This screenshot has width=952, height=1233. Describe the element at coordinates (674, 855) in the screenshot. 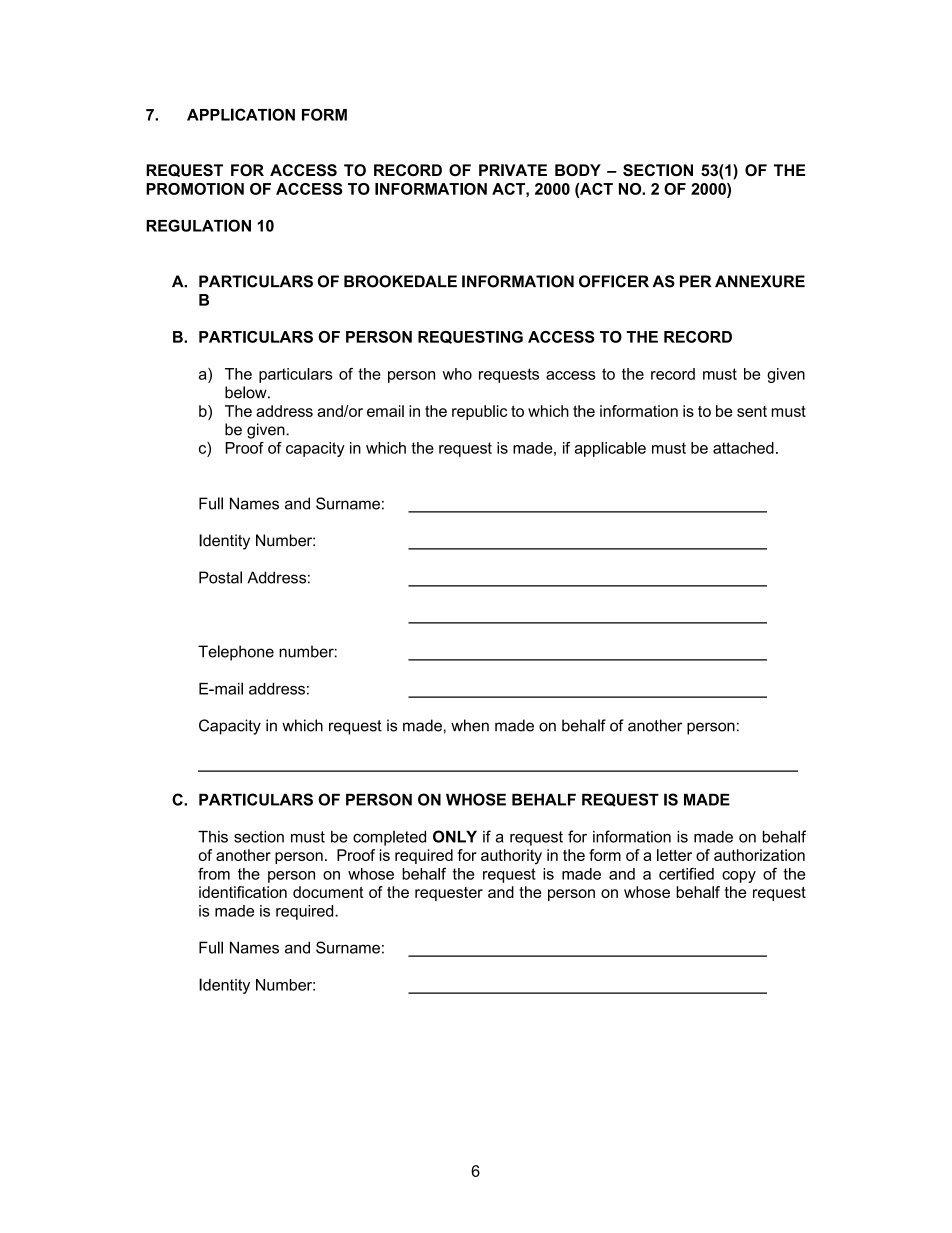

I see `letter` at that location.
